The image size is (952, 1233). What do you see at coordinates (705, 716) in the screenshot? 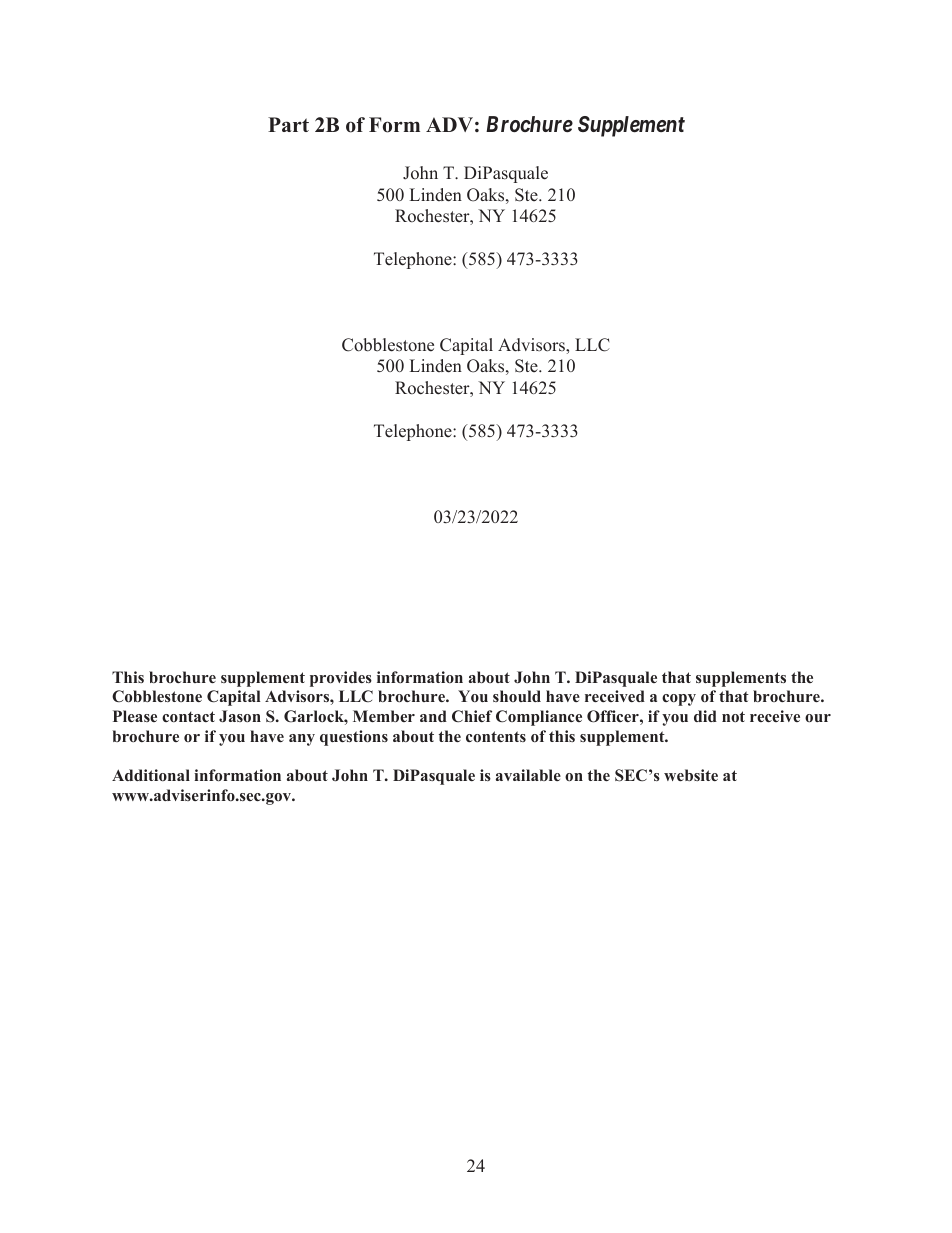
I see `did` at bounding box center [705, 716].
